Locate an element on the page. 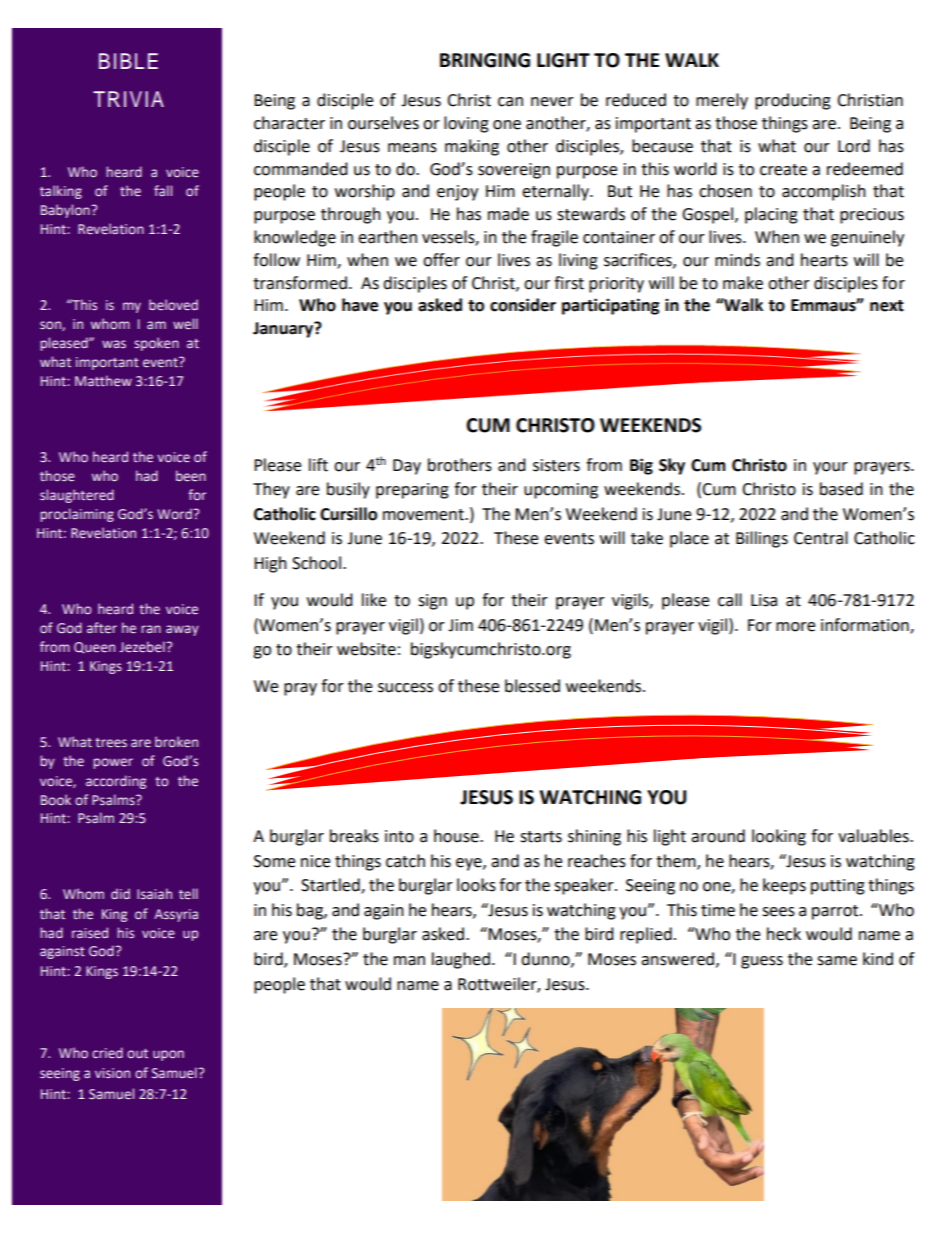  can is located at coordinates (510, 102).
